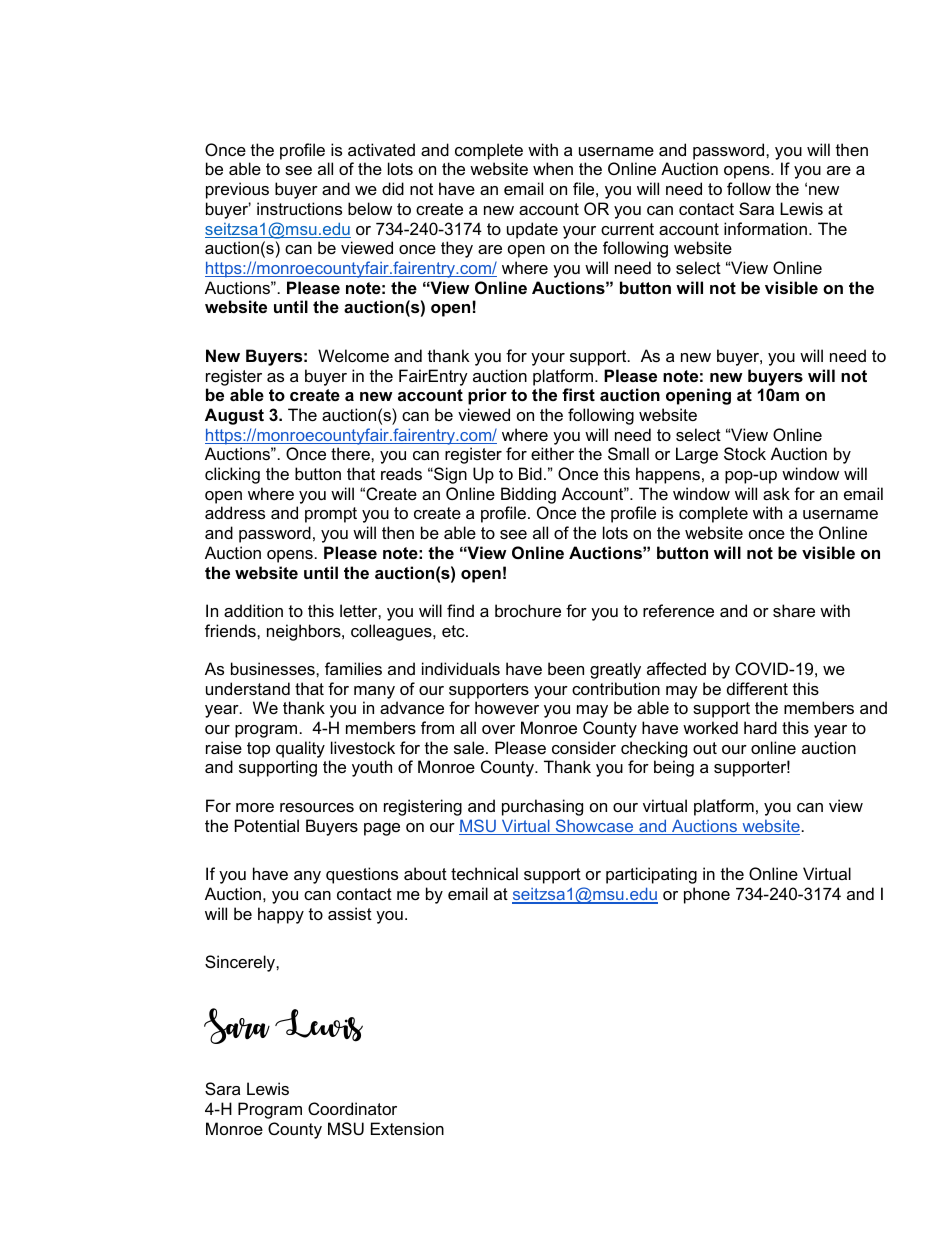  I want to click on Coordinator, so click(352, 1108).
